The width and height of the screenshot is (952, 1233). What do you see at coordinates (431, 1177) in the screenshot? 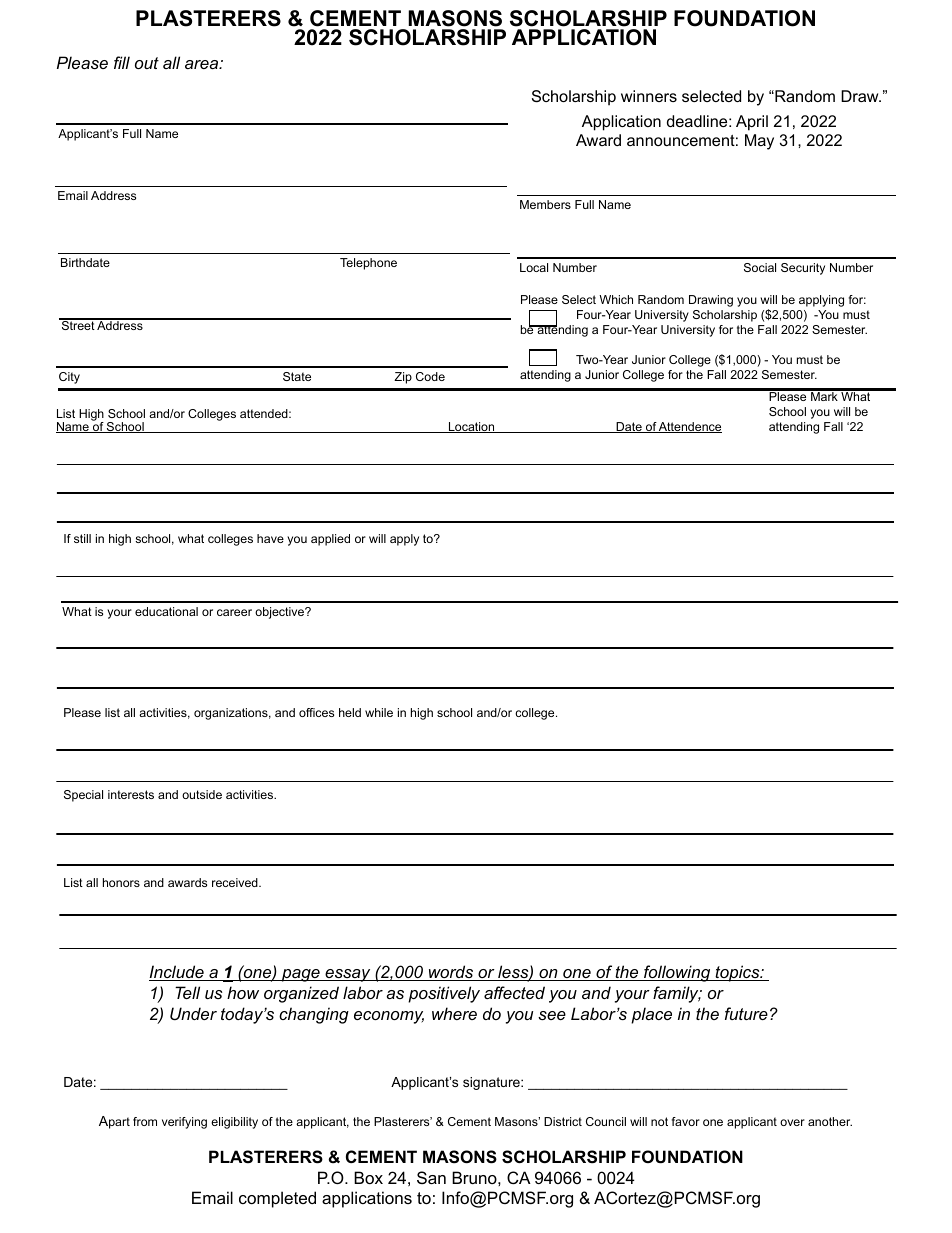
I see `San` at bounding box center [431, 1177].
